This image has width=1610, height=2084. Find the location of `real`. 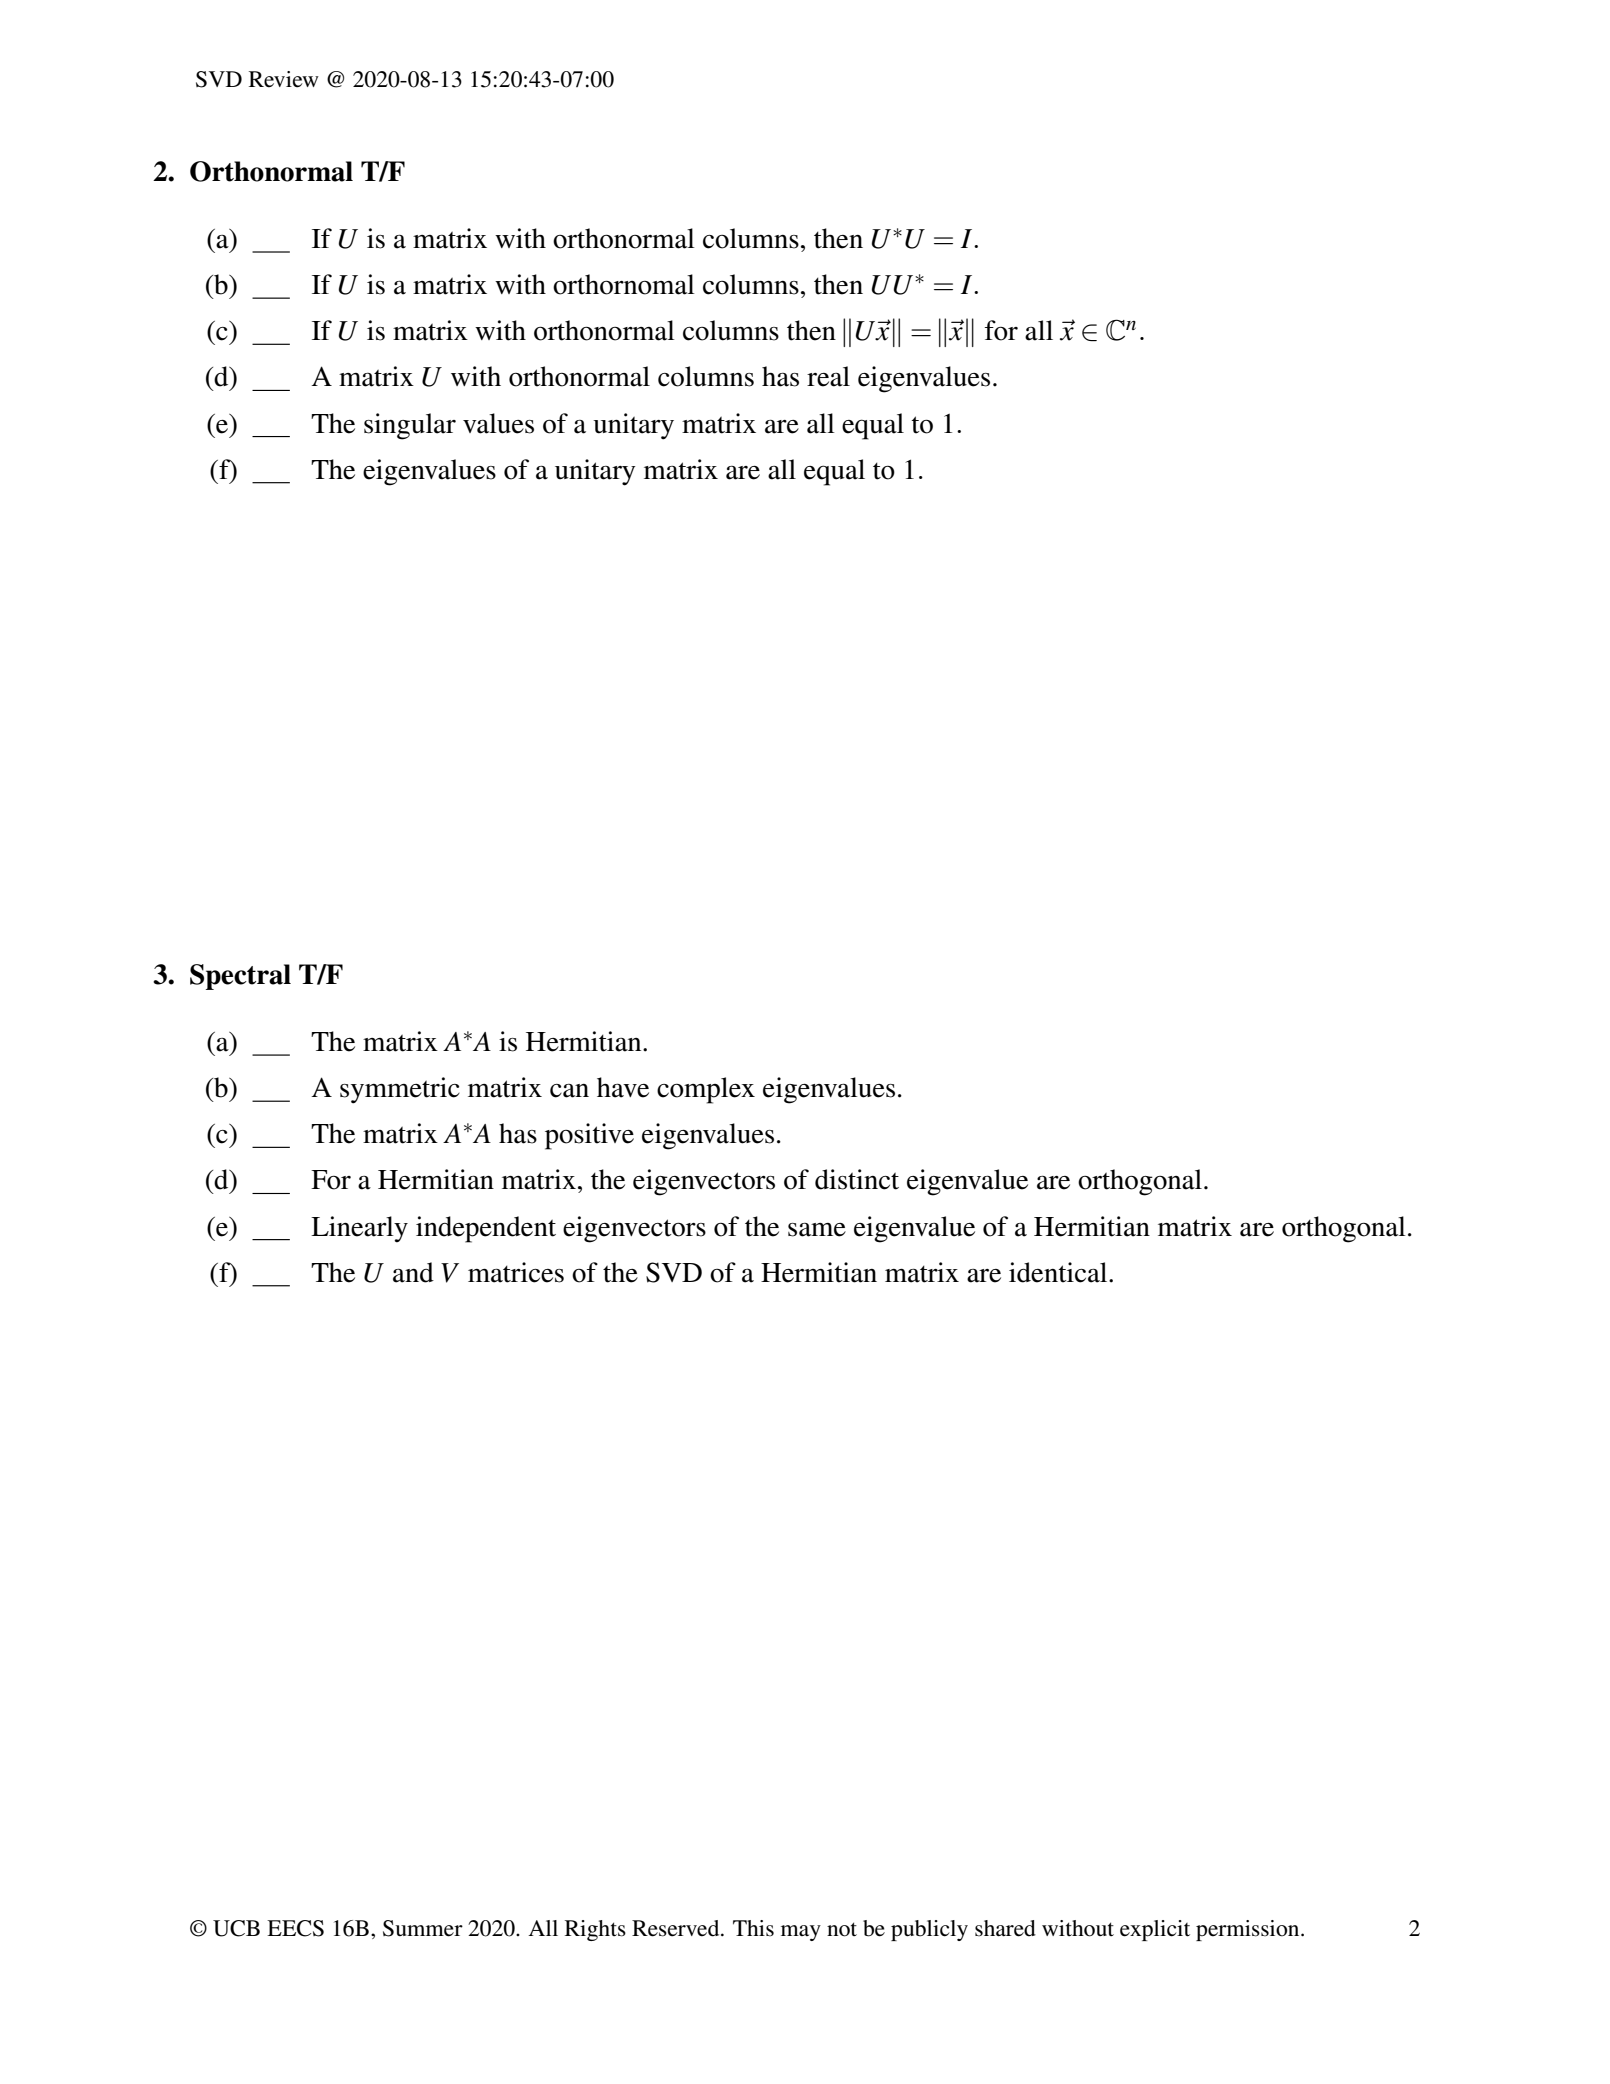

real is located at coordinates (828, 376).
